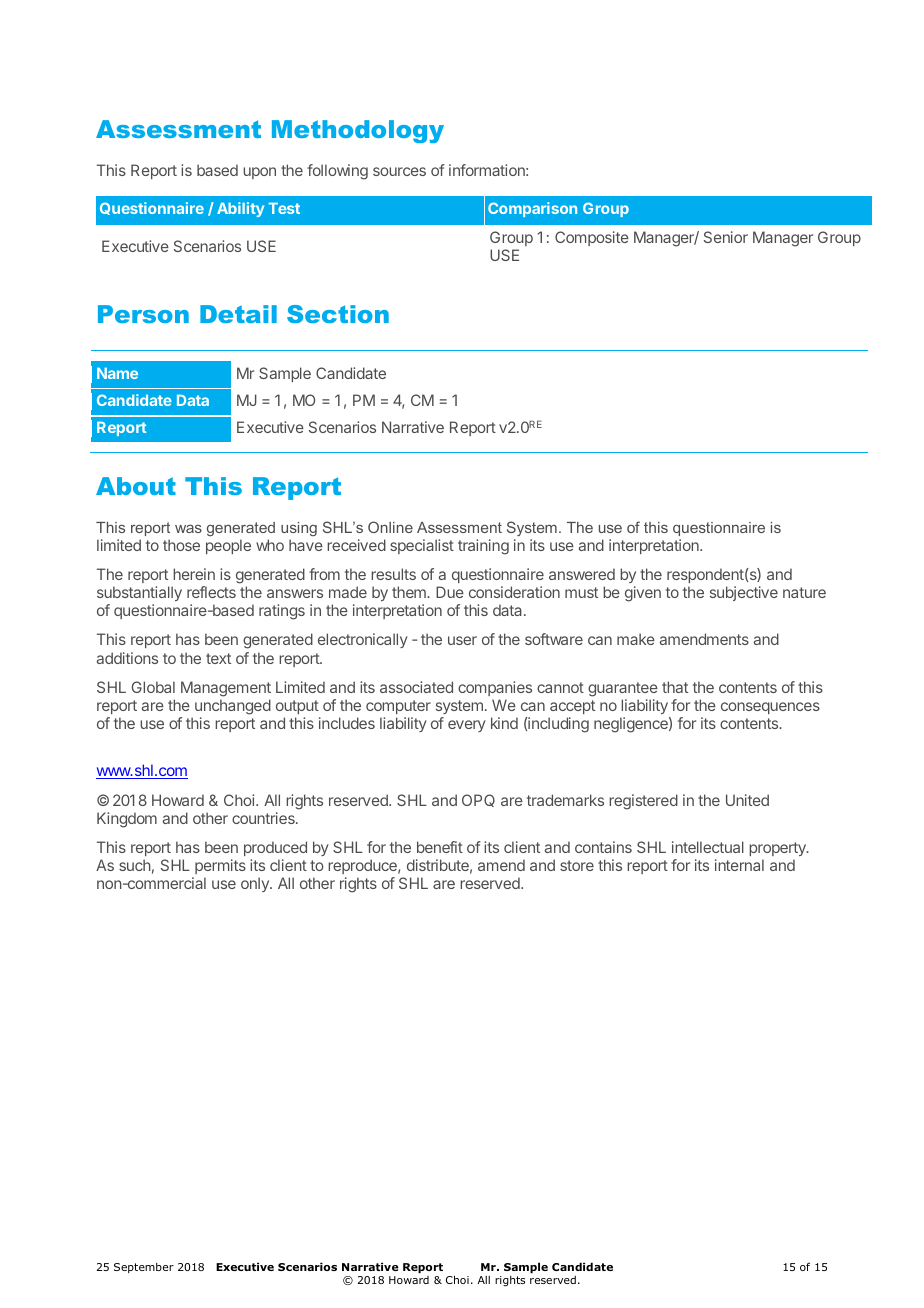 Image resolution: width=924 pixels, height=1308 pixels. What do you see at coordinates (259, 173) in the screenshot?
I see `upon` at bounding box center [259, 173].
